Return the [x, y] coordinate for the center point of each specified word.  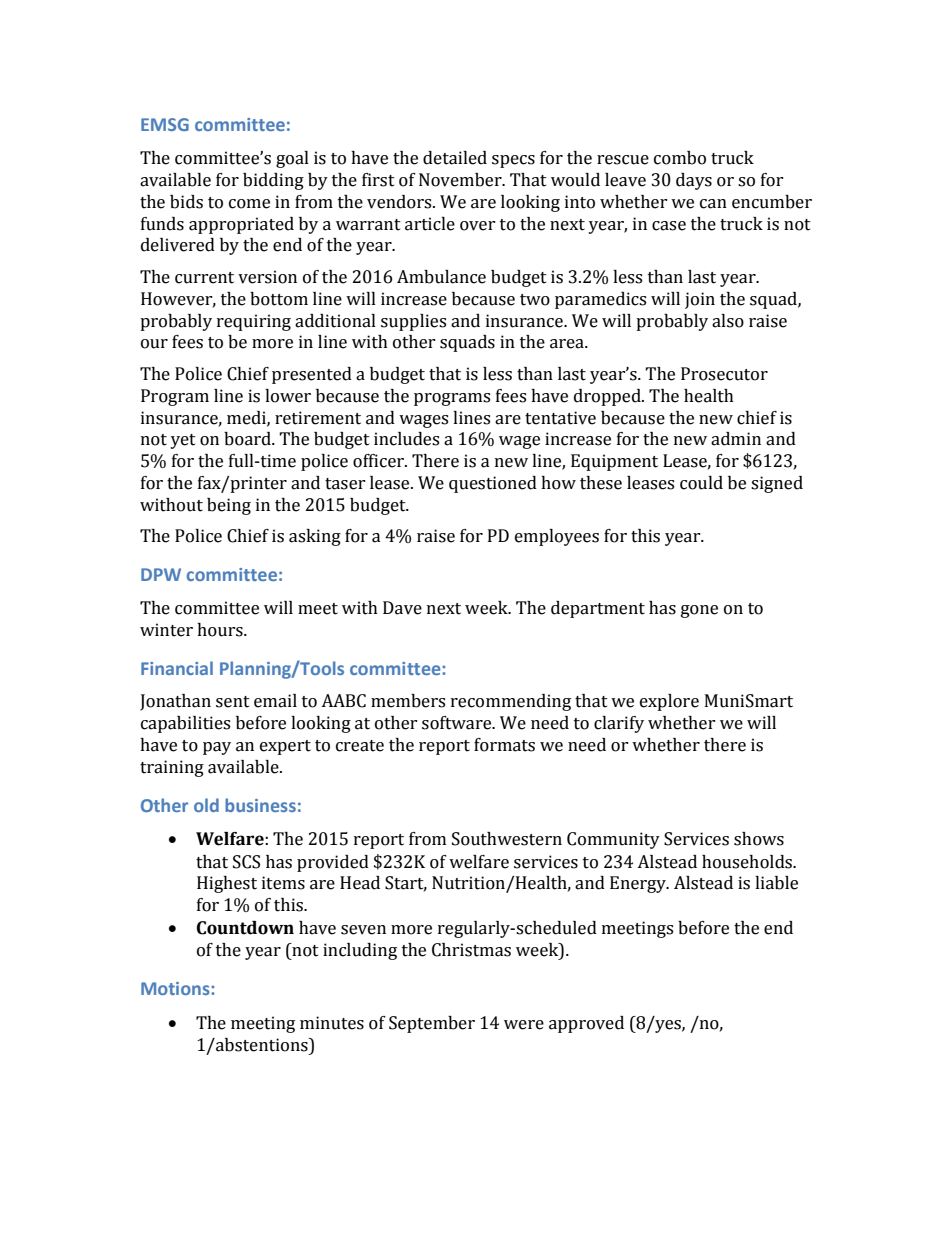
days [694, 181]
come [249, 204]
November [461, 180]
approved [586, 1024]
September [432, 1024]
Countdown [245, 928]
